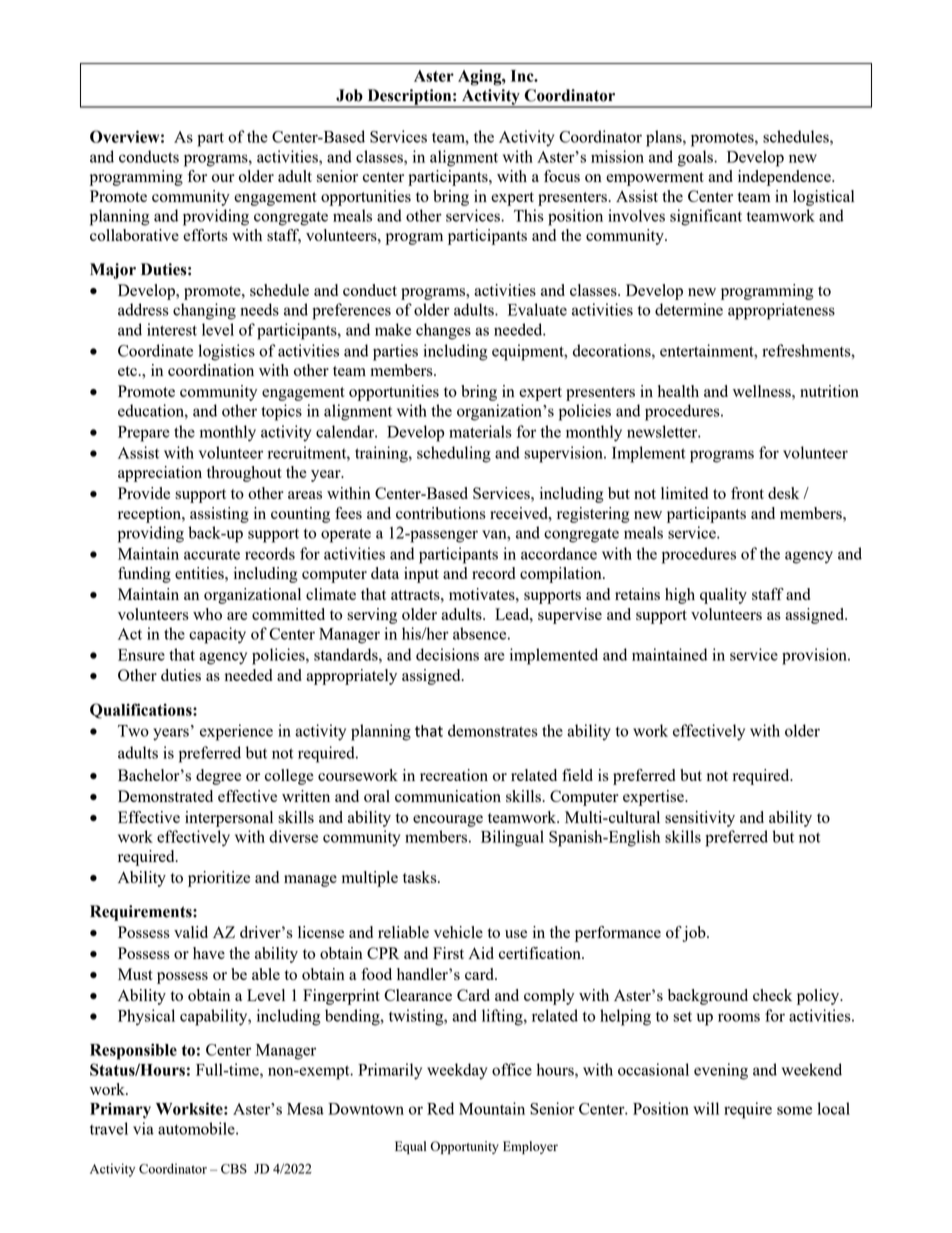  I want to click on efforts, so click(205, 235).
